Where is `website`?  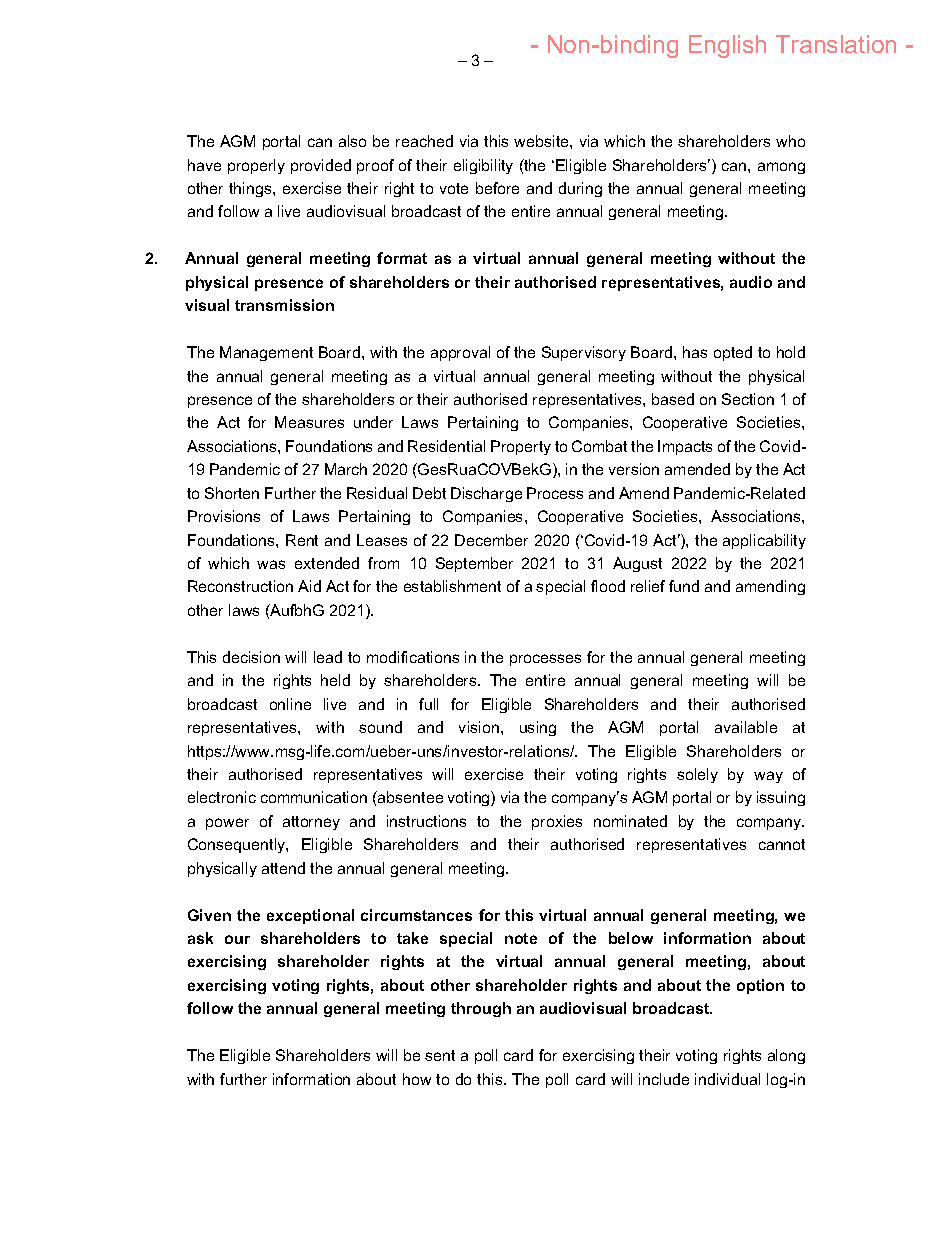 website is located at coordinates (542, 141).
